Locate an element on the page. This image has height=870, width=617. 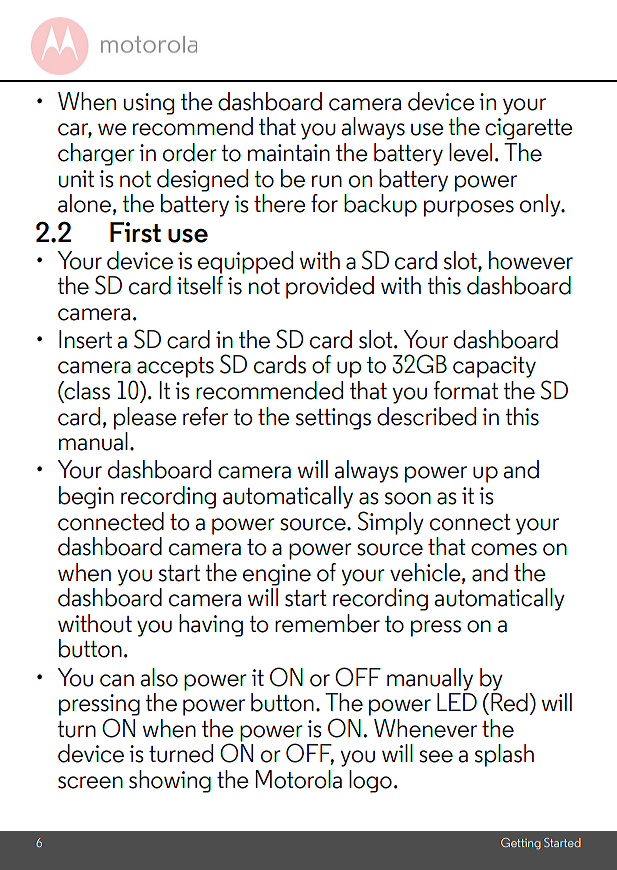
however is located at coordinates (531, 260).
